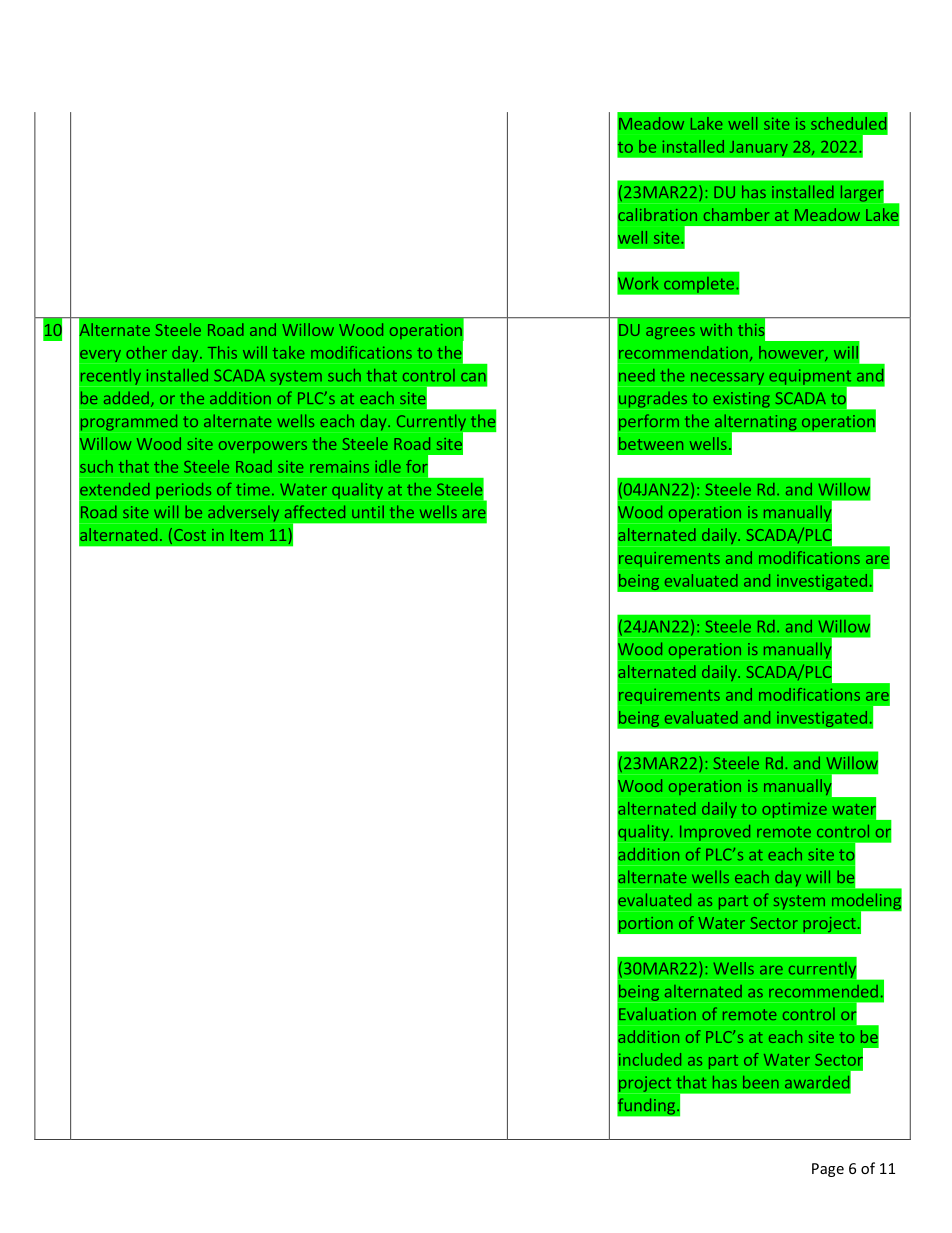 The height and width of the screenshot is (1233, 952). What do you see at coordinates (828, 1170) in the screenshot?
I see `Page` at bounding box center [828, 1170].
